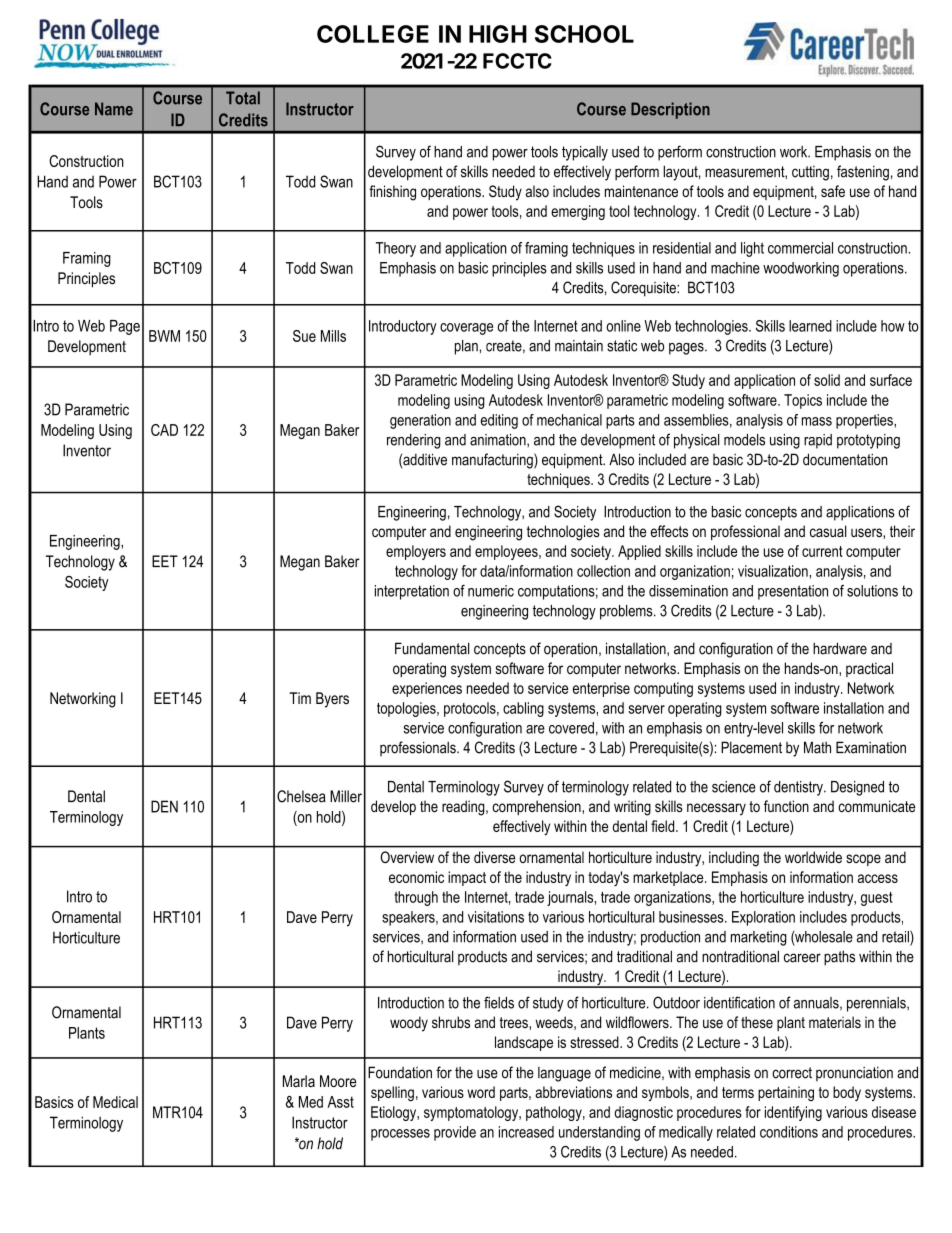 The height and width of the page is (1233, 952). What do you see at coordinates (300, 698) in the page?
I see `Tim` at bounding box center [300, 698].
